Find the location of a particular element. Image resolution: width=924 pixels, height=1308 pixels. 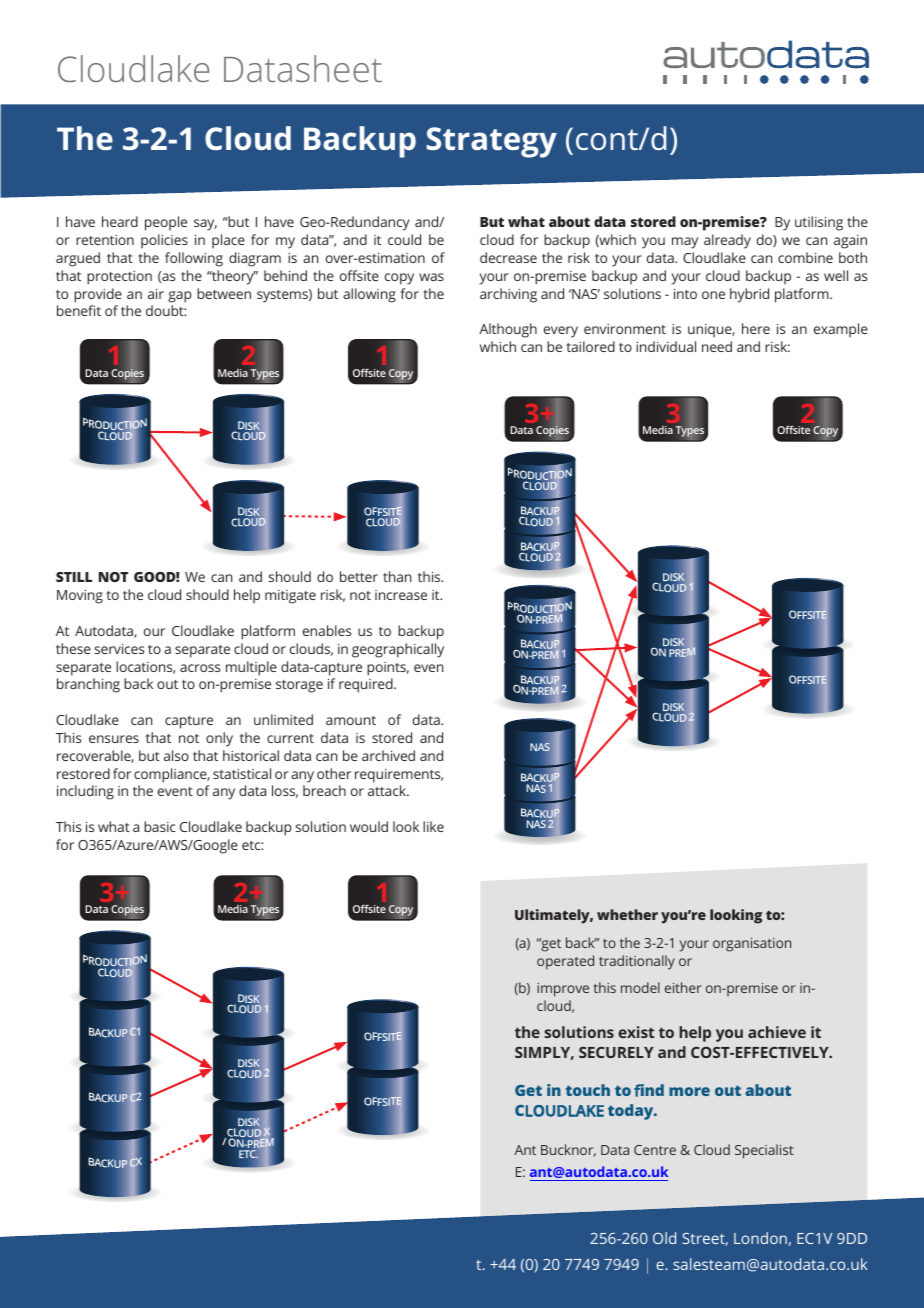

whether is located at coordinates (627, 914).
